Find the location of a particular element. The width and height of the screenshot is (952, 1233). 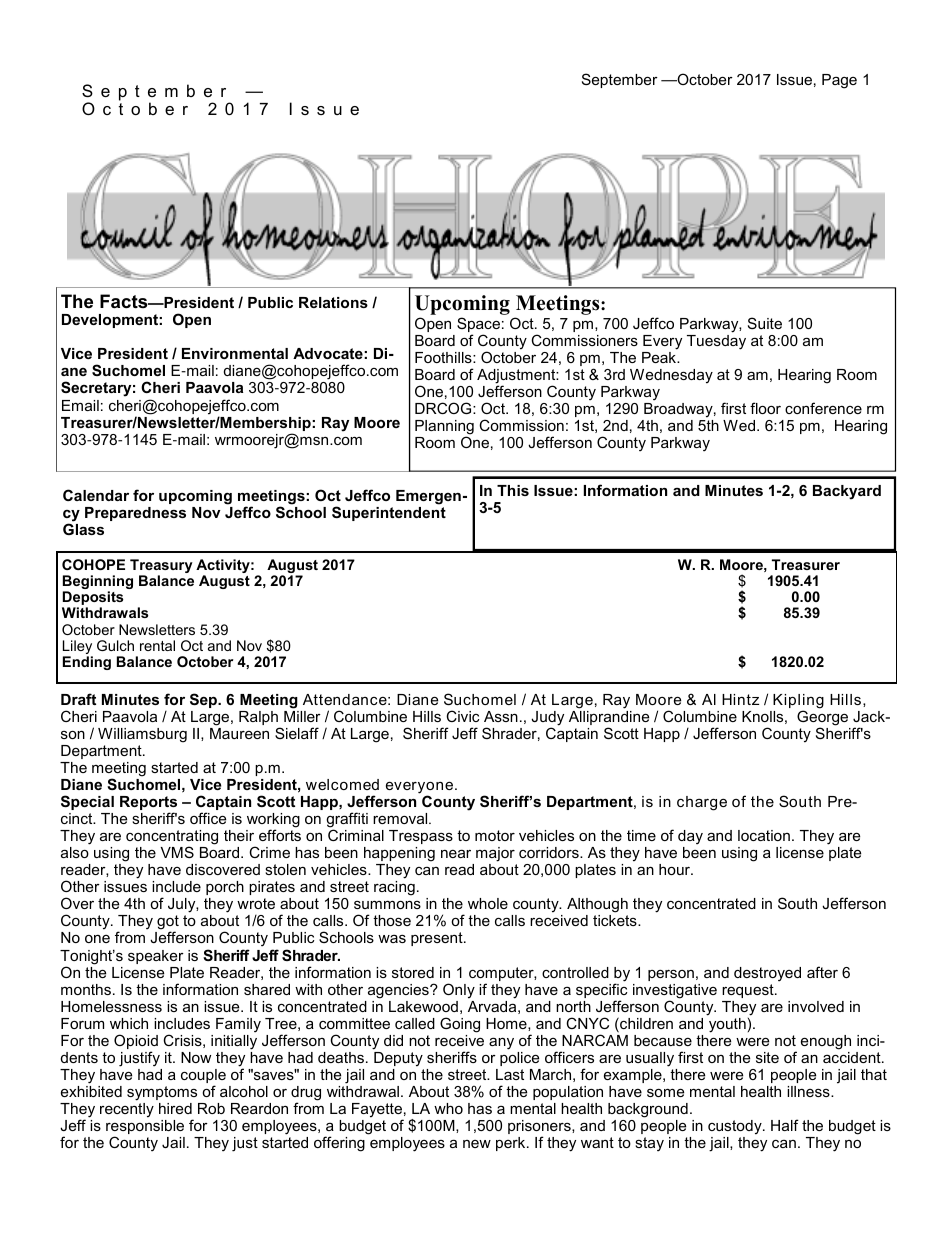

Civic is located at coordinates (462, 716).
